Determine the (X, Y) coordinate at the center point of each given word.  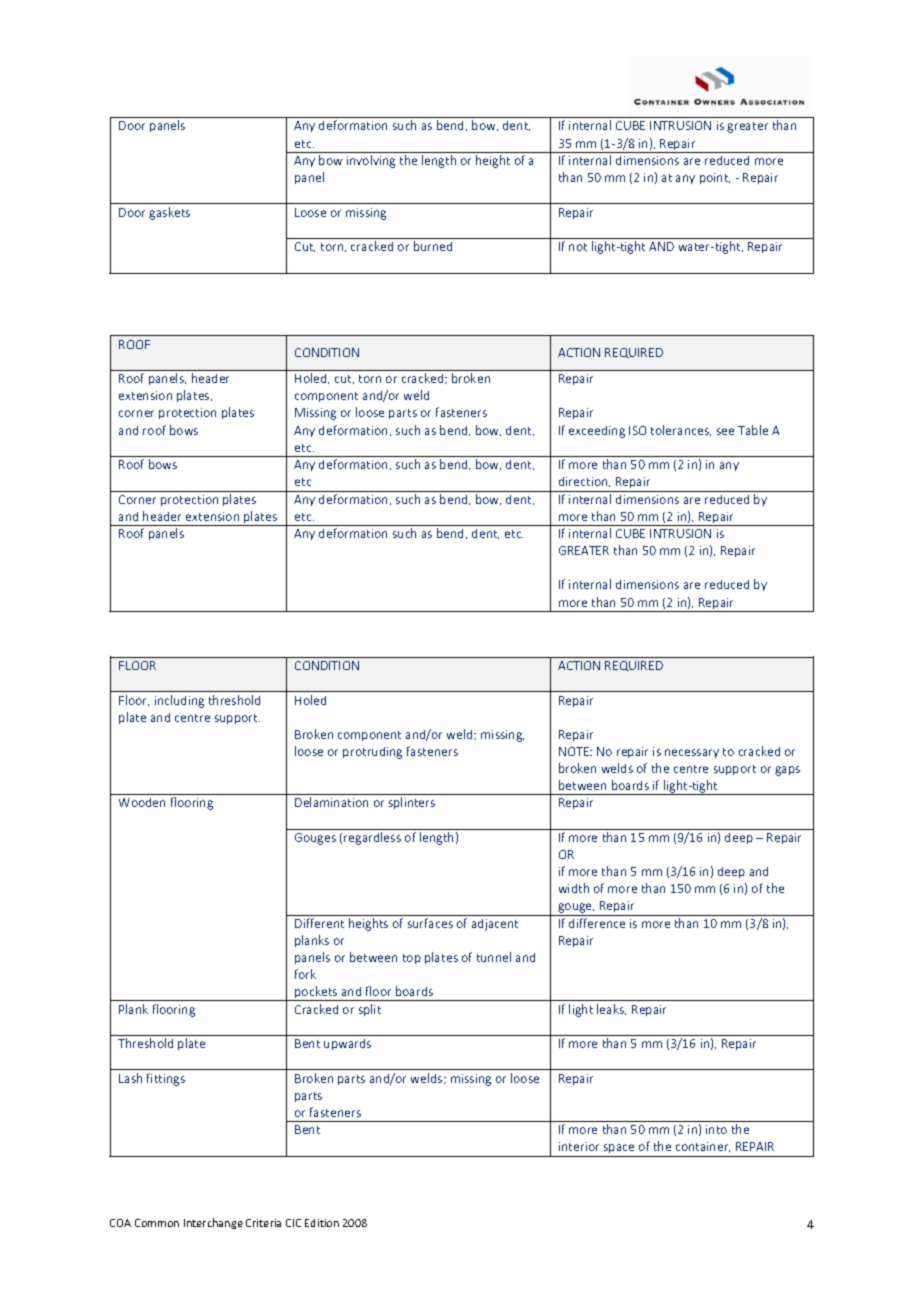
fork (305, 974)
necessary (692, 753)
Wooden (142, 802)
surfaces (430, 923)
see (725, 431)
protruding (372, 753)
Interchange (213, 1223)
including (179, 701)
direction (584, 482)
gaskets (169, 213)
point (715, 178)
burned (433, 246)
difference (597, 923)
